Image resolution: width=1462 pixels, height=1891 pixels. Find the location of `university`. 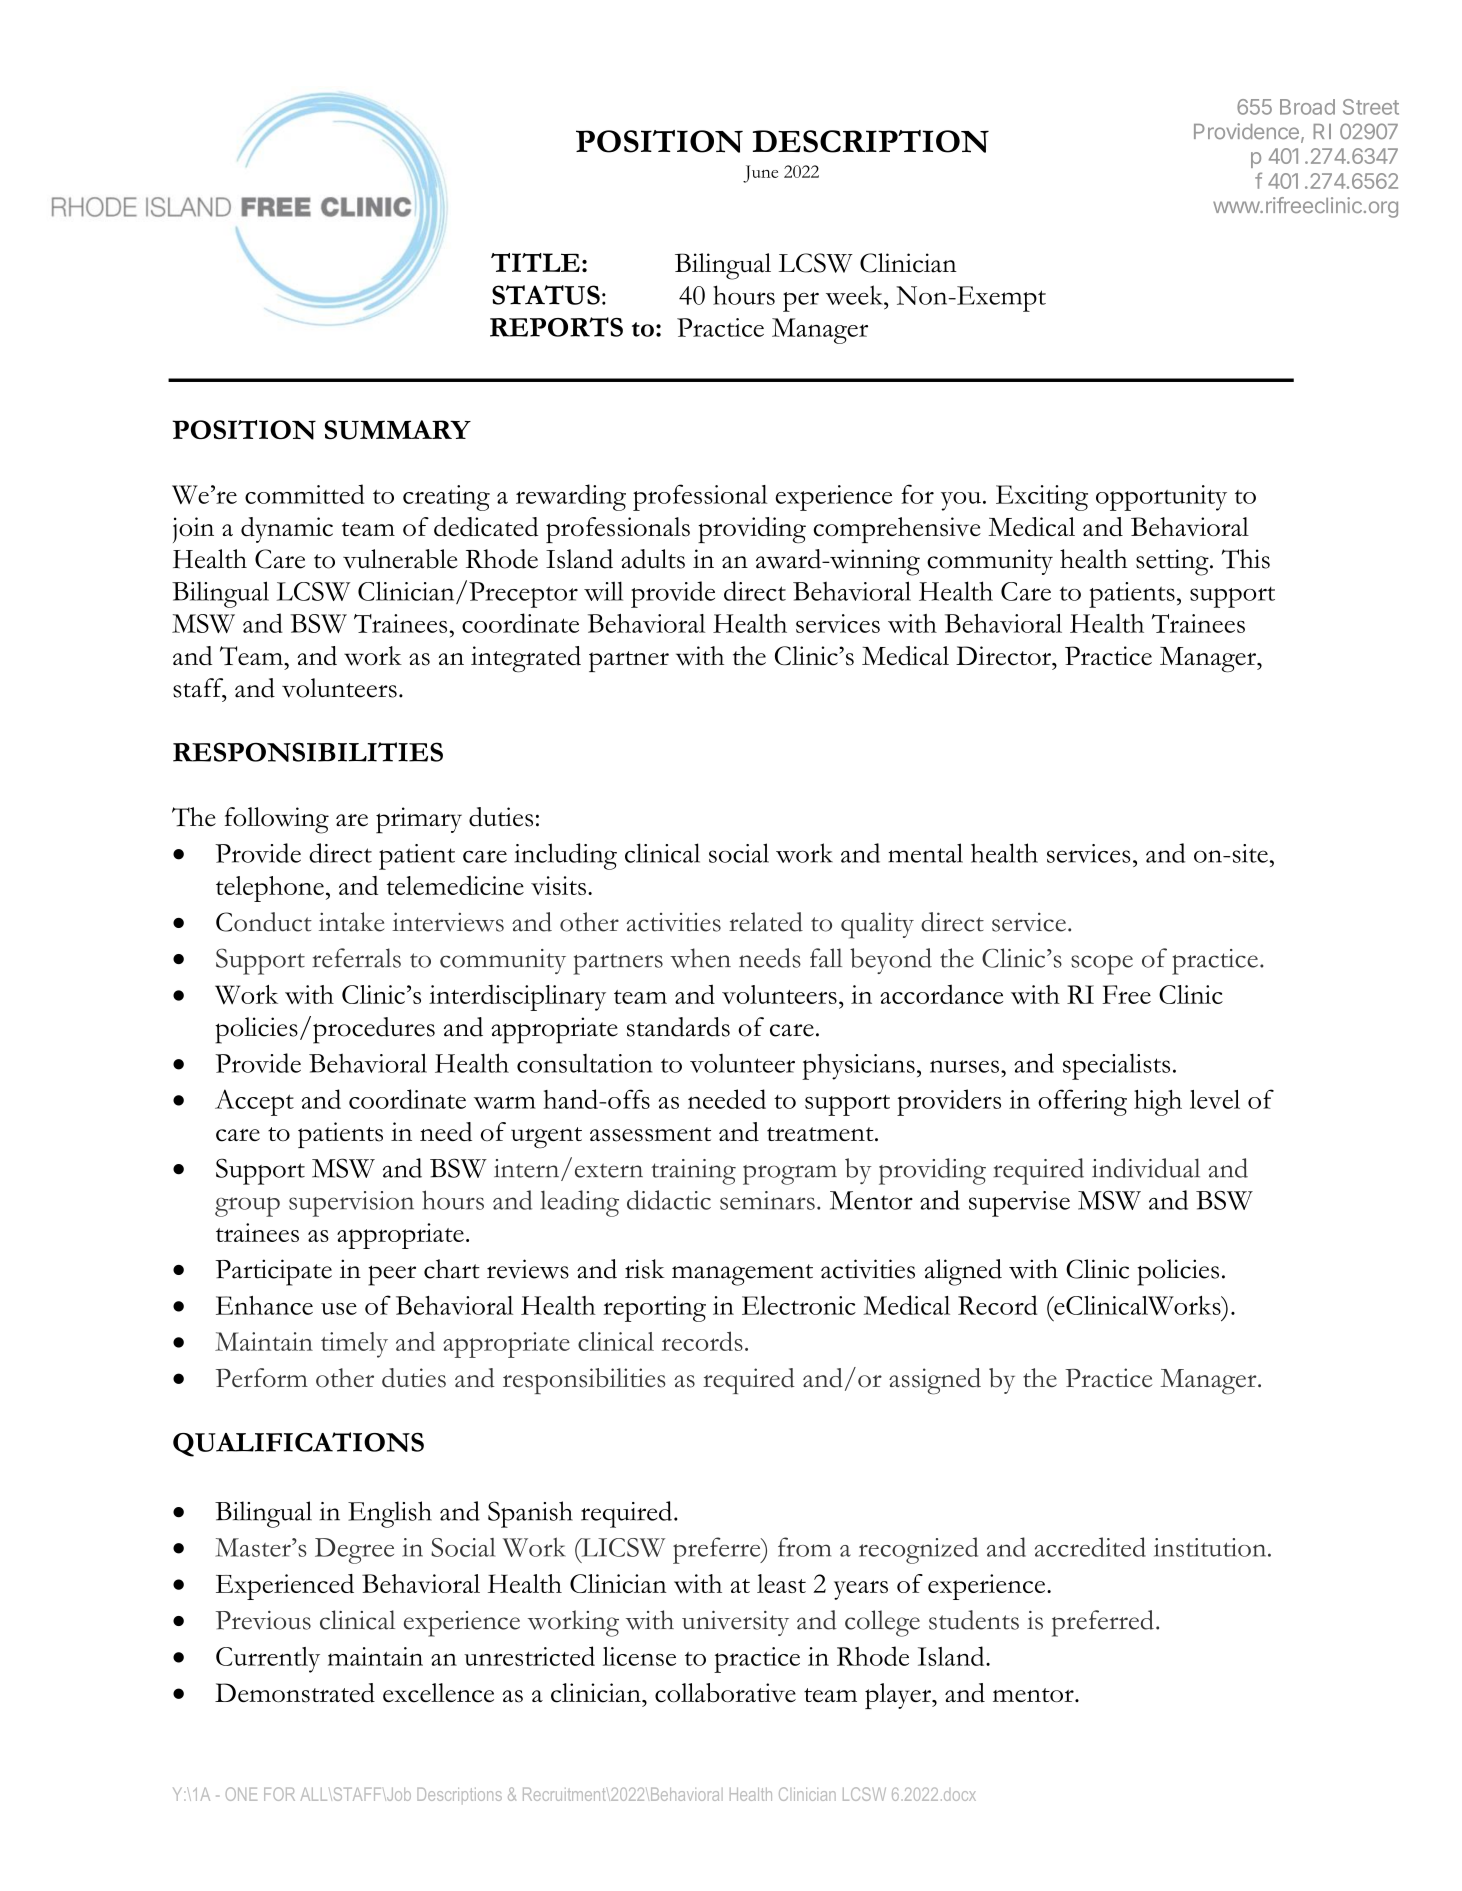

university is located at coordinates (735, 1623).
